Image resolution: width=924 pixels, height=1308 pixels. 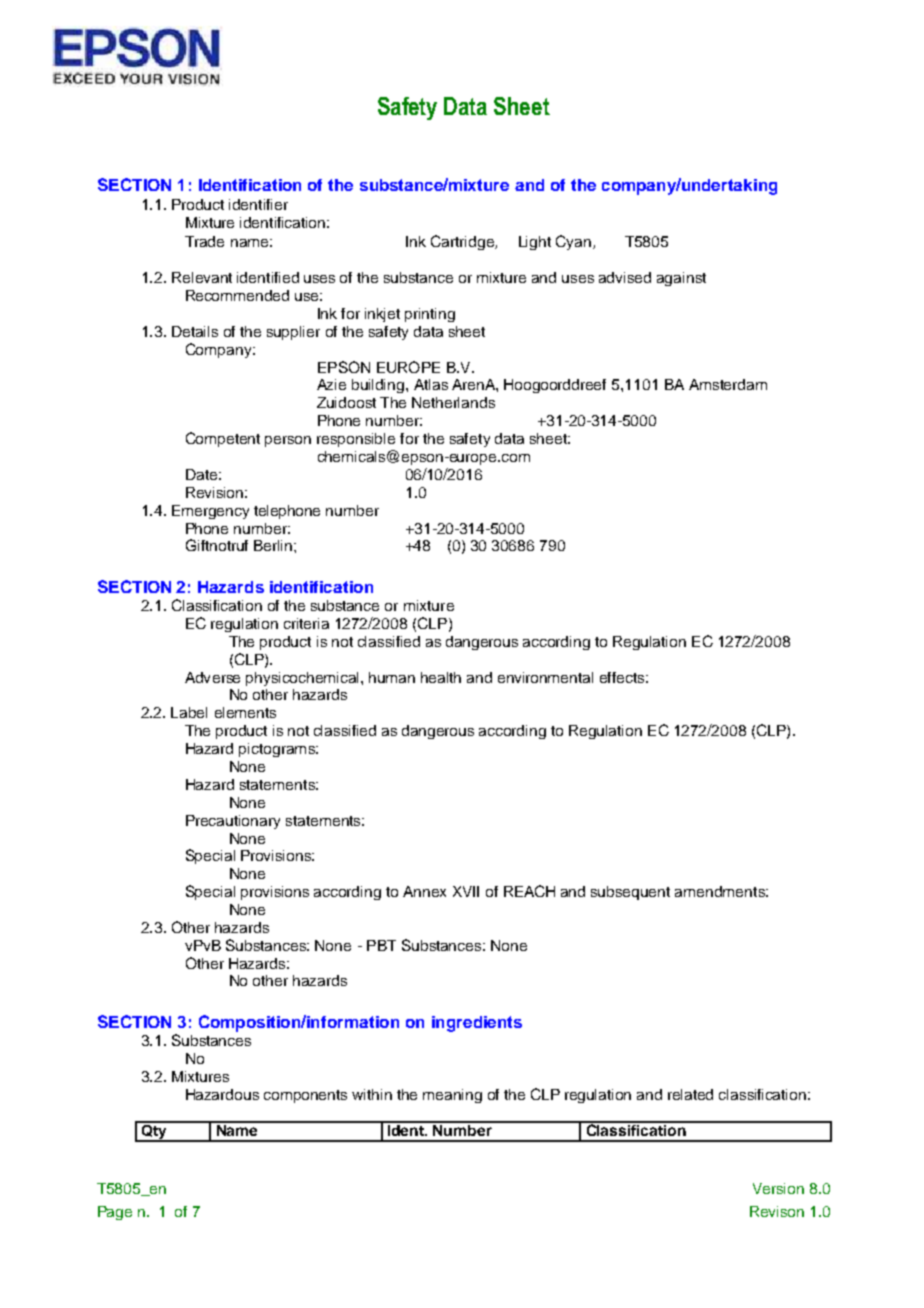 What do you see at coordinates (202, 277) in the document?
I see `Relevant` at bounding box center [202, 277].
